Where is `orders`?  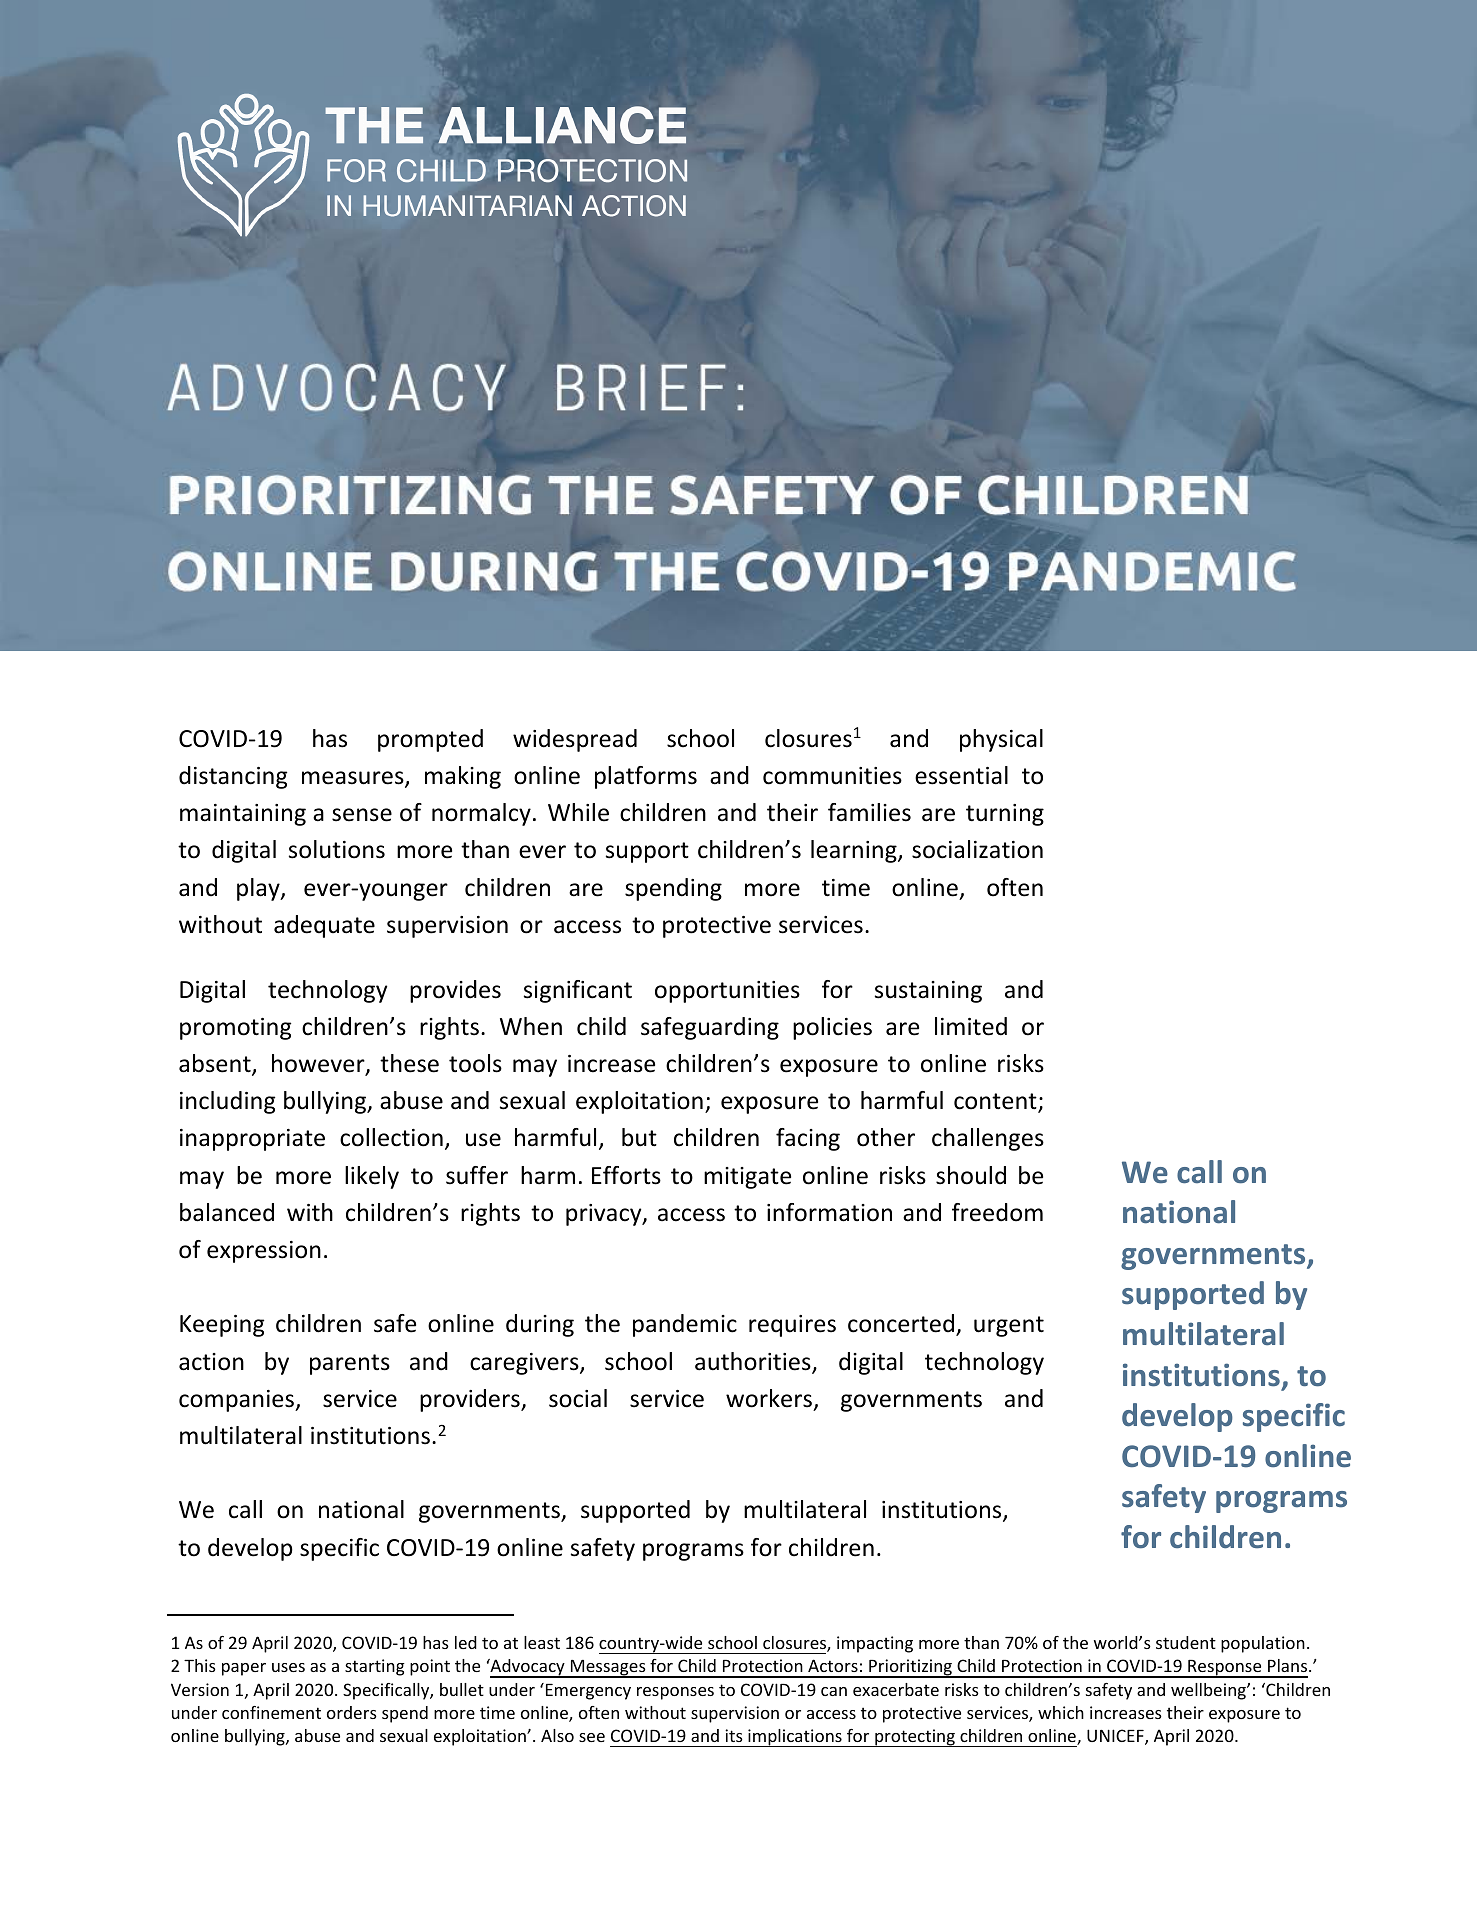 orders is located at coordinates (352, 1712).
